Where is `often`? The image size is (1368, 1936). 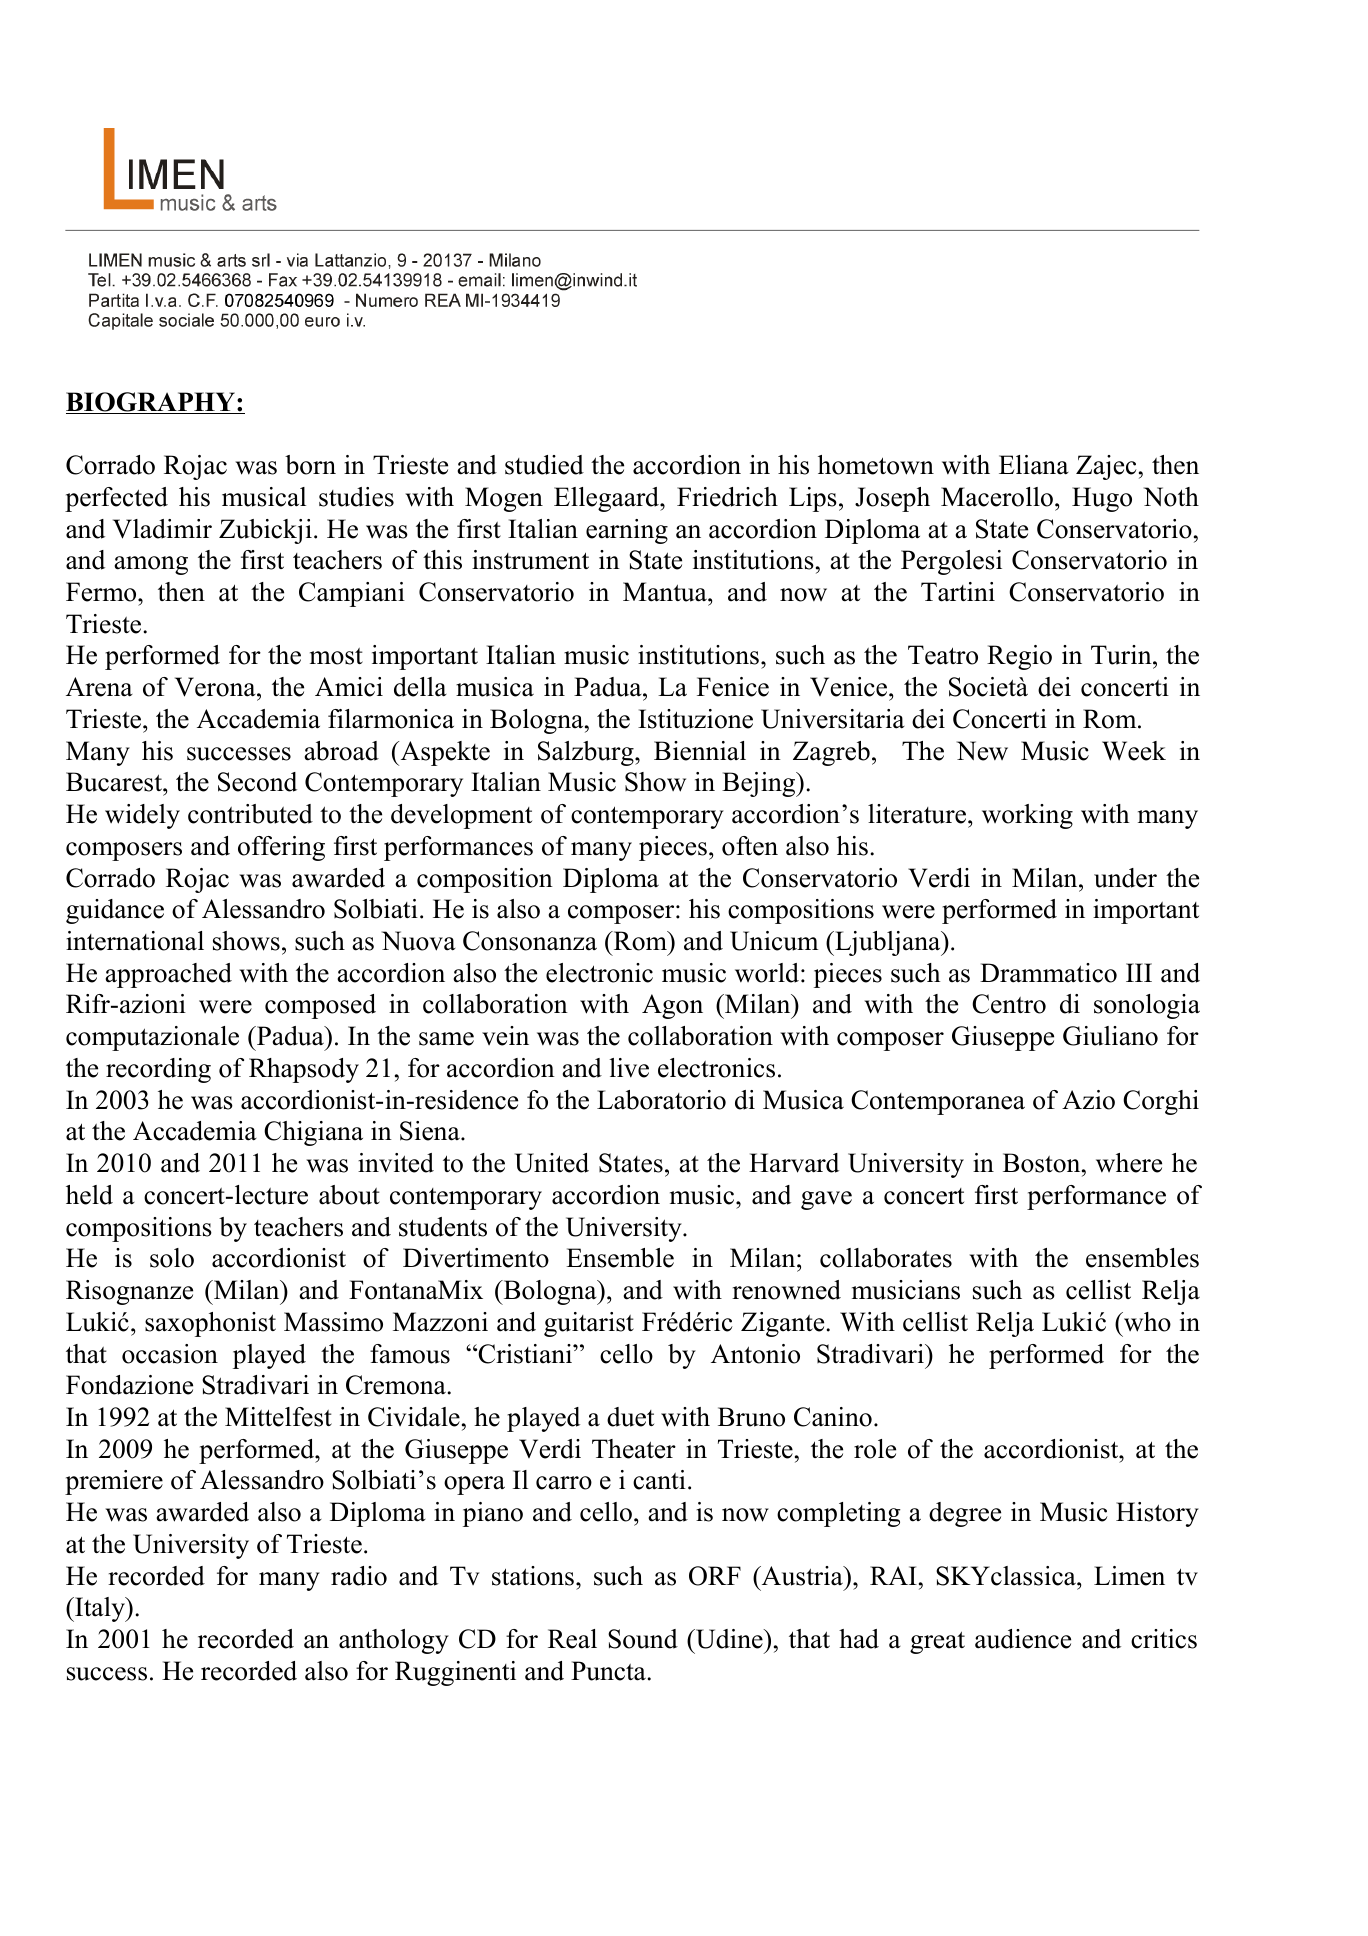 often is located at coordinates (750, 846).
